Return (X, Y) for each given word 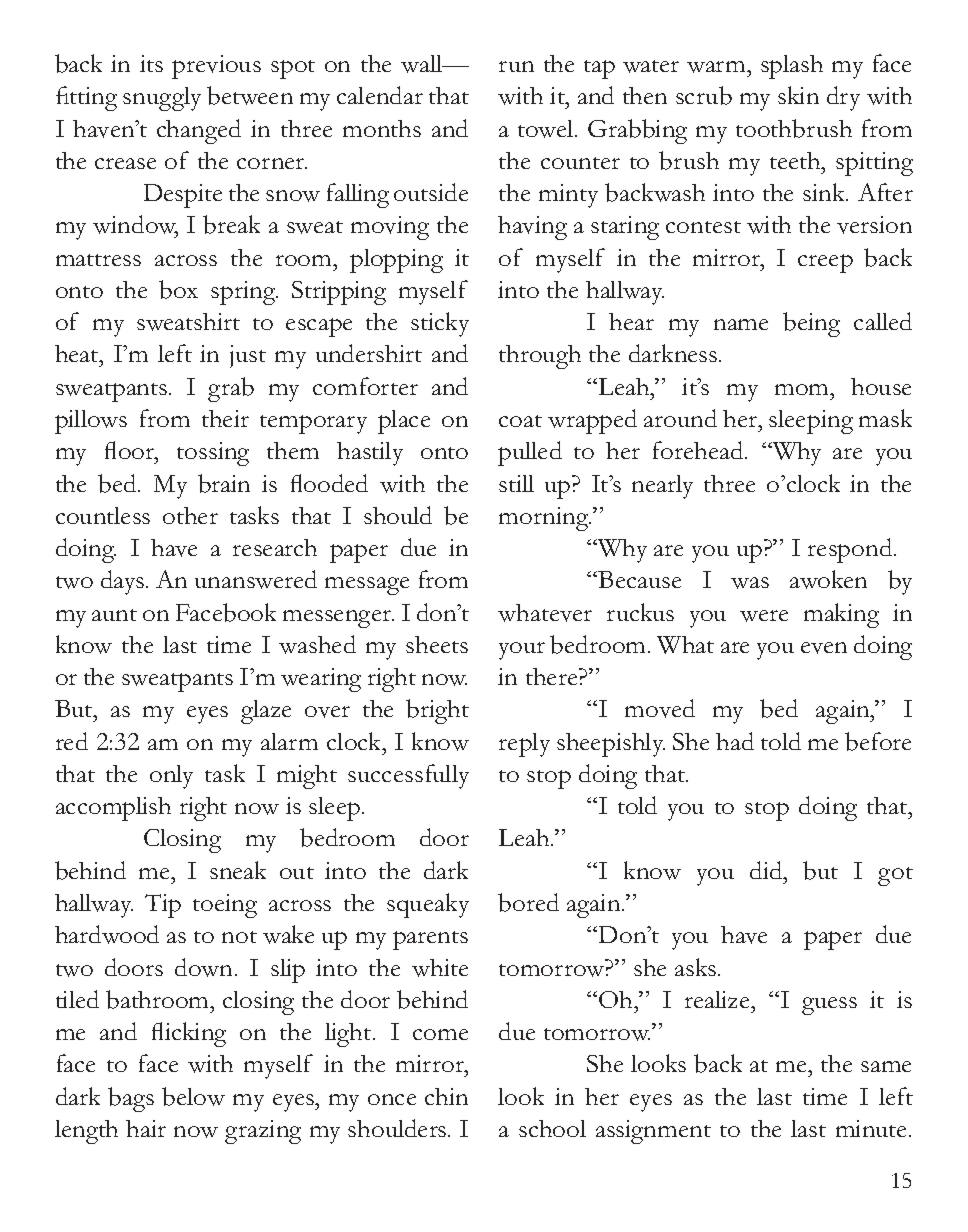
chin (446, 1096)
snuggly (162, 99)
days (122, 582)
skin (798, 95)
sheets (437, 644)
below (193, 1096)
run (516, 66)
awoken (828, 579)
